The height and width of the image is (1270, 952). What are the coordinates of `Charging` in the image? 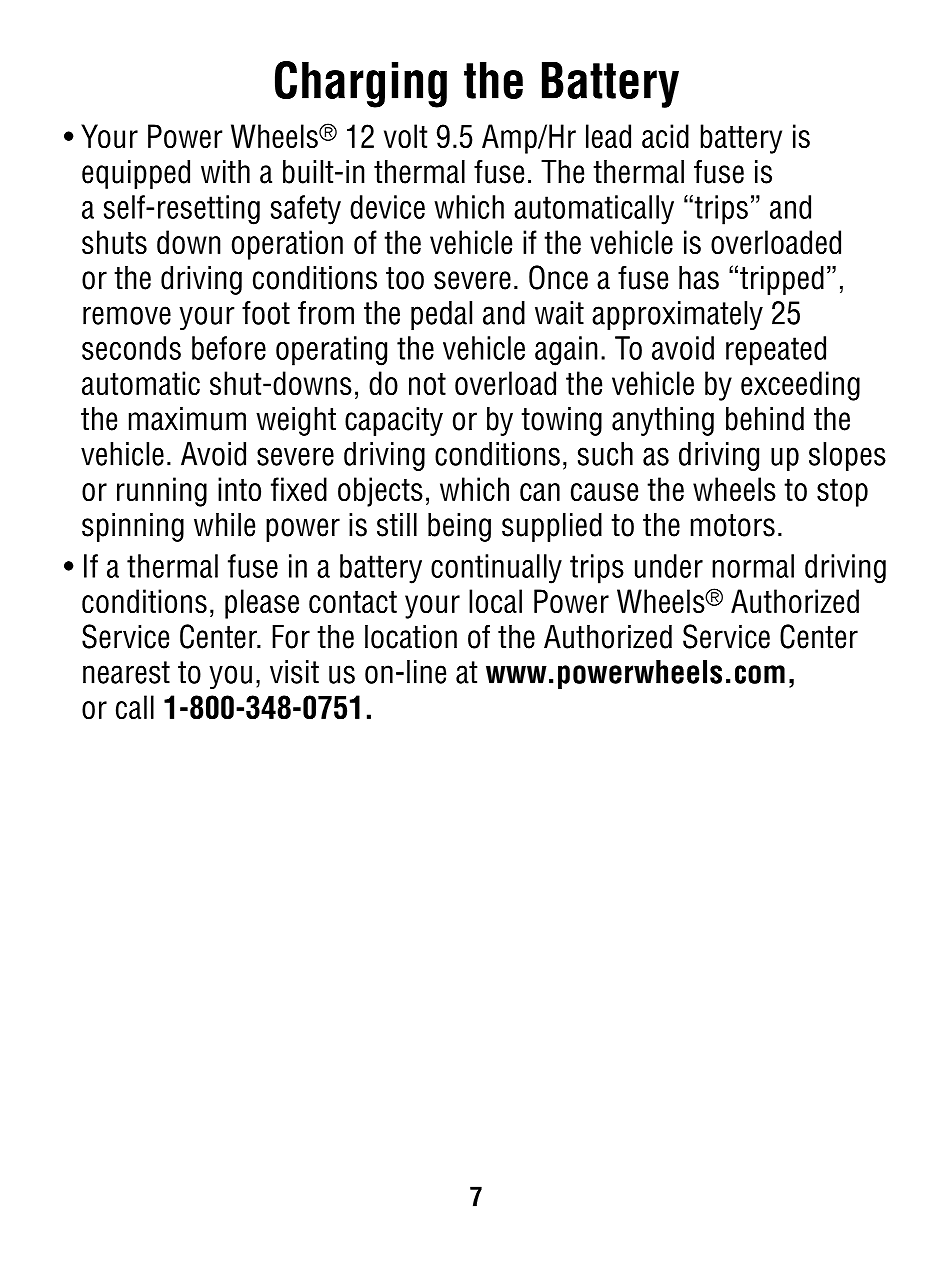 It's located at (361, 84).
